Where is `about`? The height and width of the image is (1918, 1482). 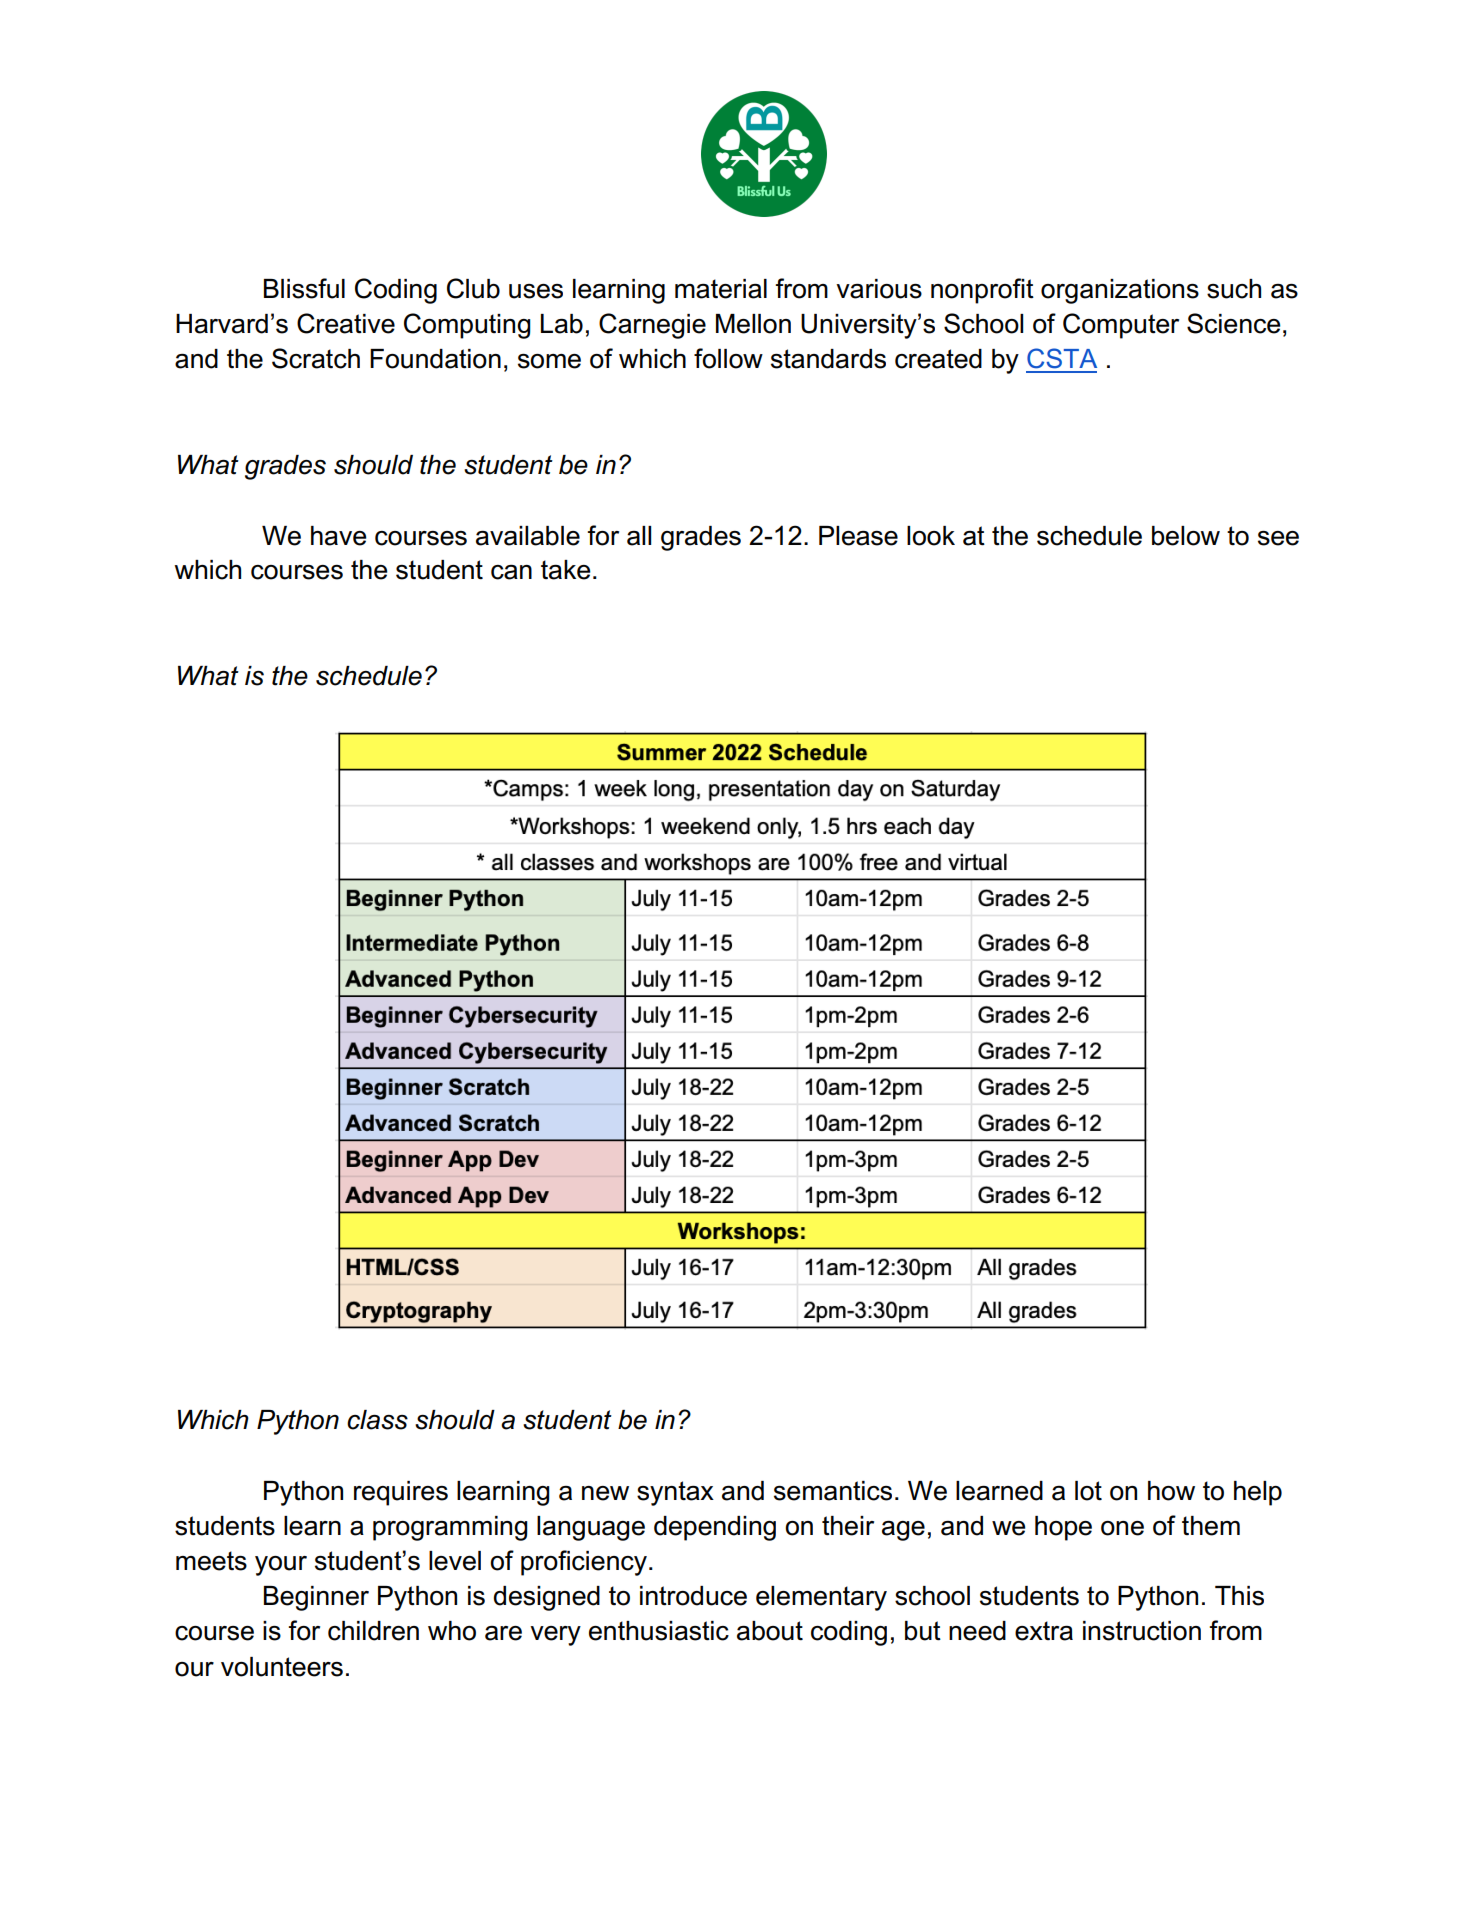
about is located at coordinates (770, 1631).
